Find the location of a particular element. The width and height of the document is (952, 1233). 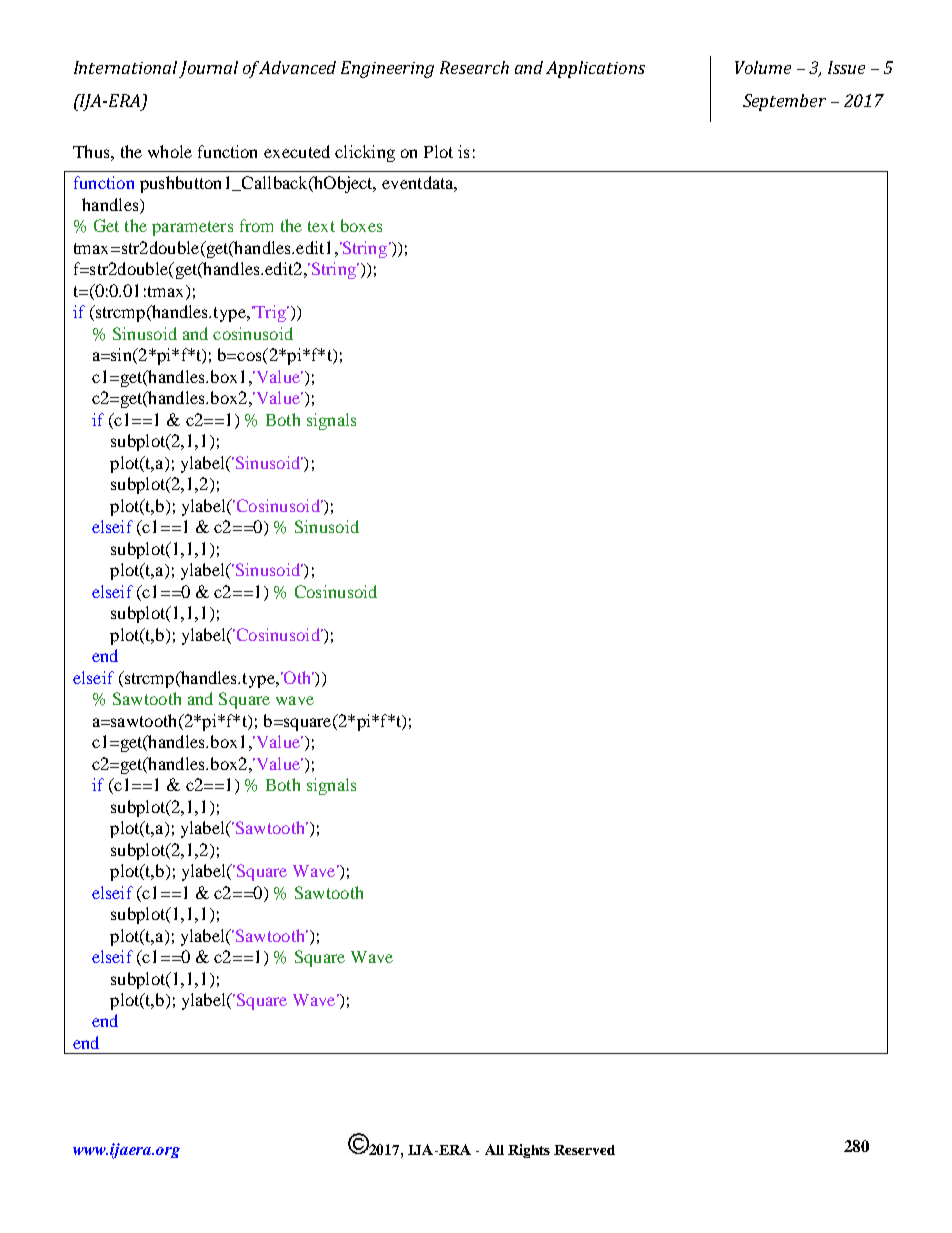

text is located at coordinates (321, 226).
